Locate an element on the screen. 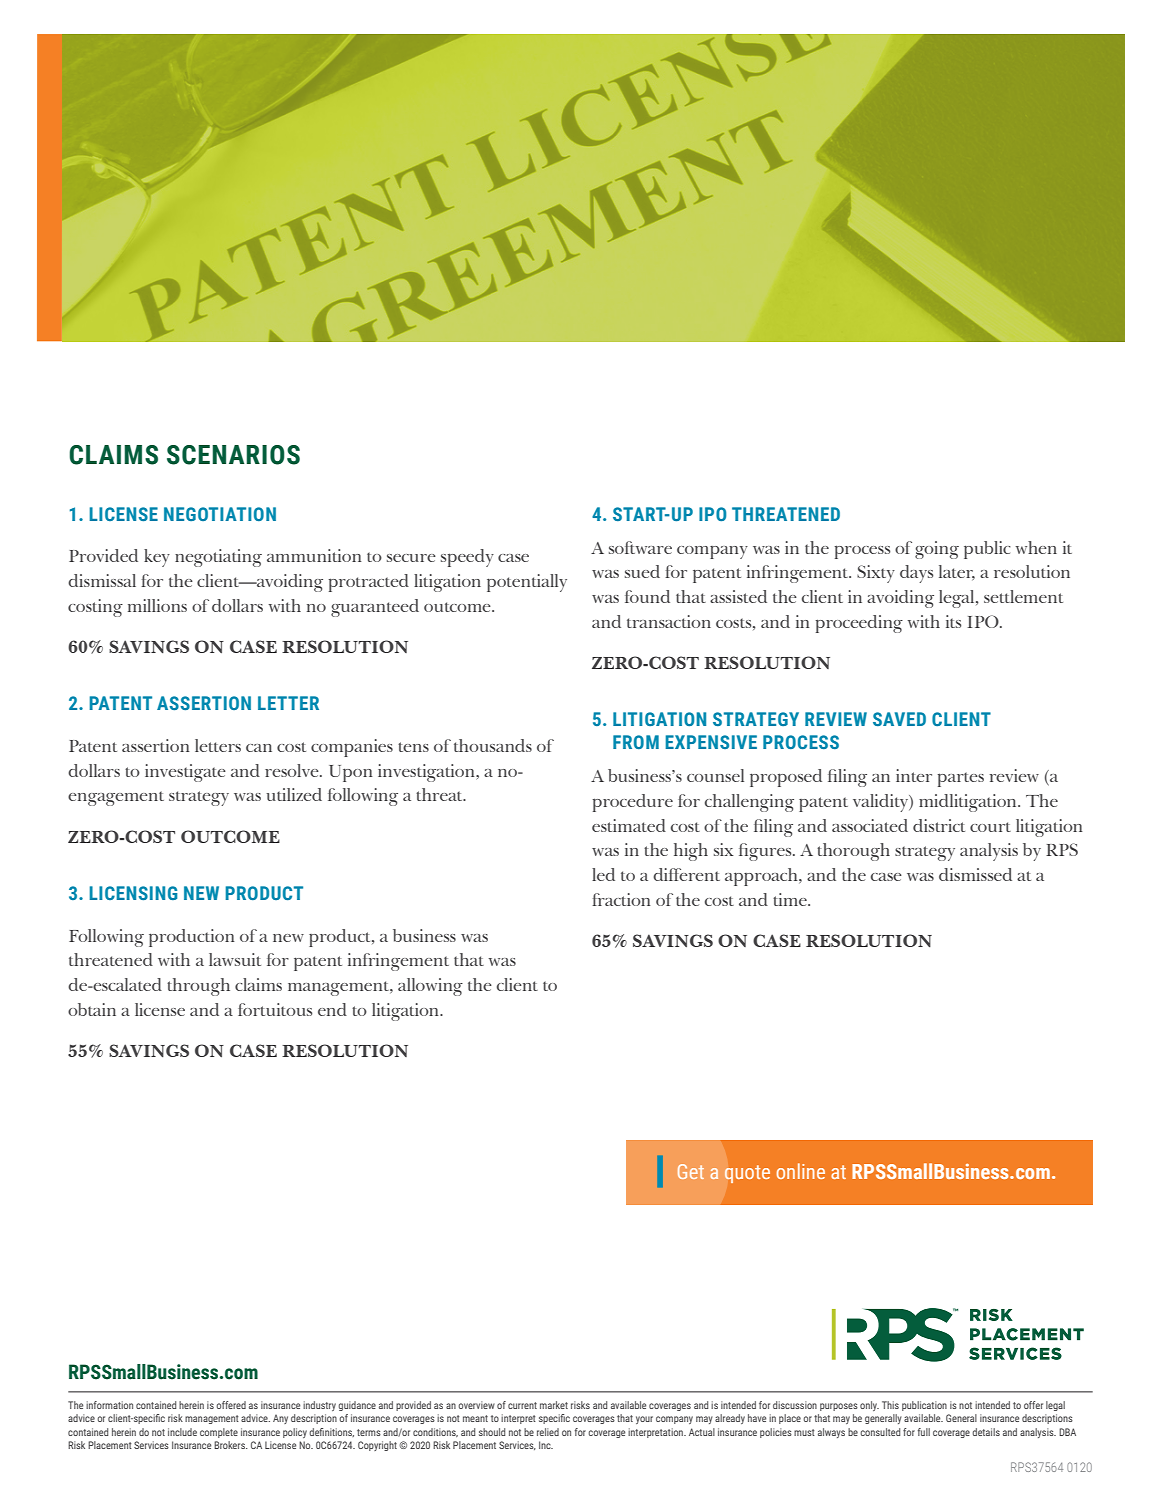 This screenshot has height=1502, width=1161. NEGOTIATION is located at coordinates (220, 514).
